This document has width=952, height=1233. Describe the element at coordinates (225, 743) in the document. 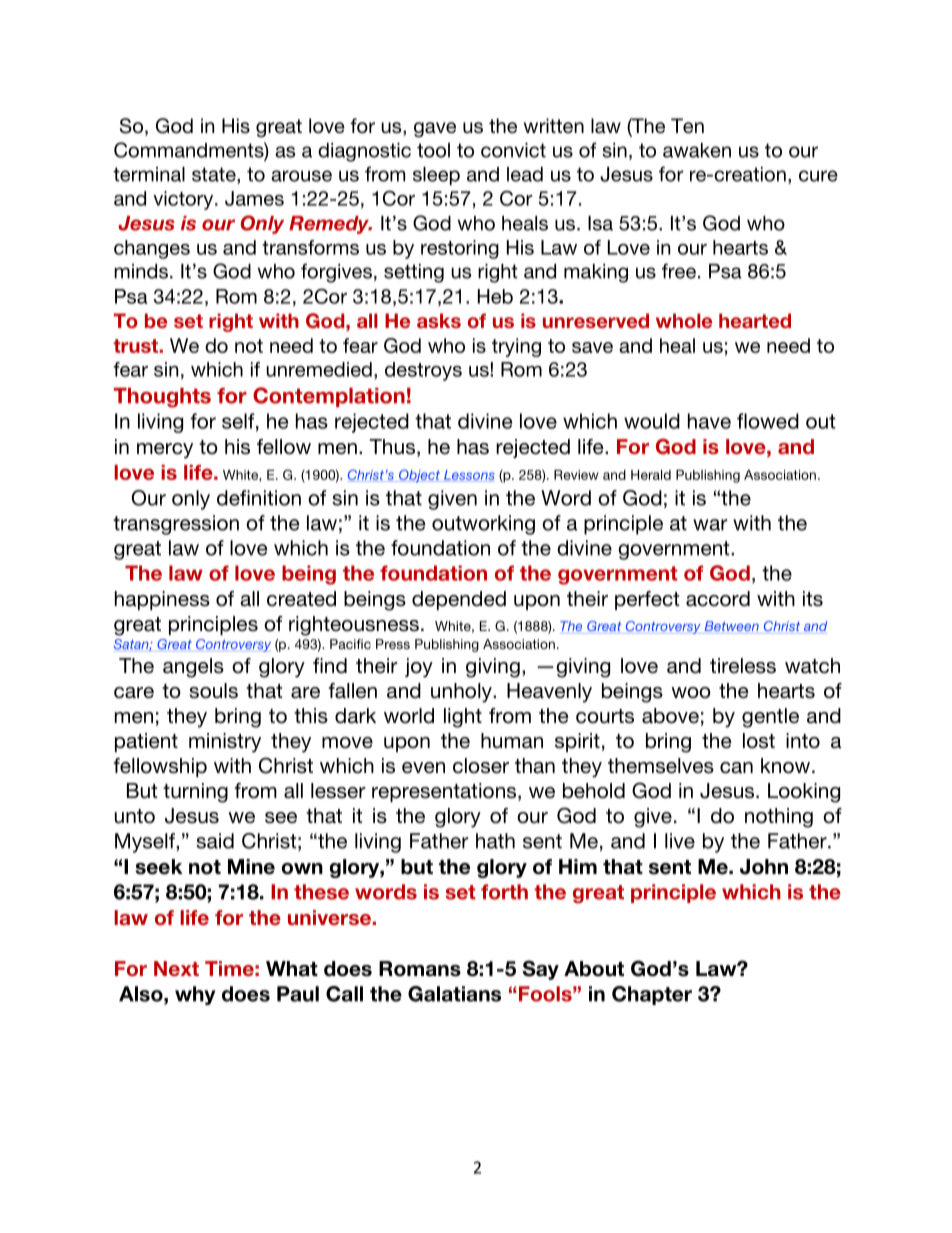

I see `ministry` at that location.
